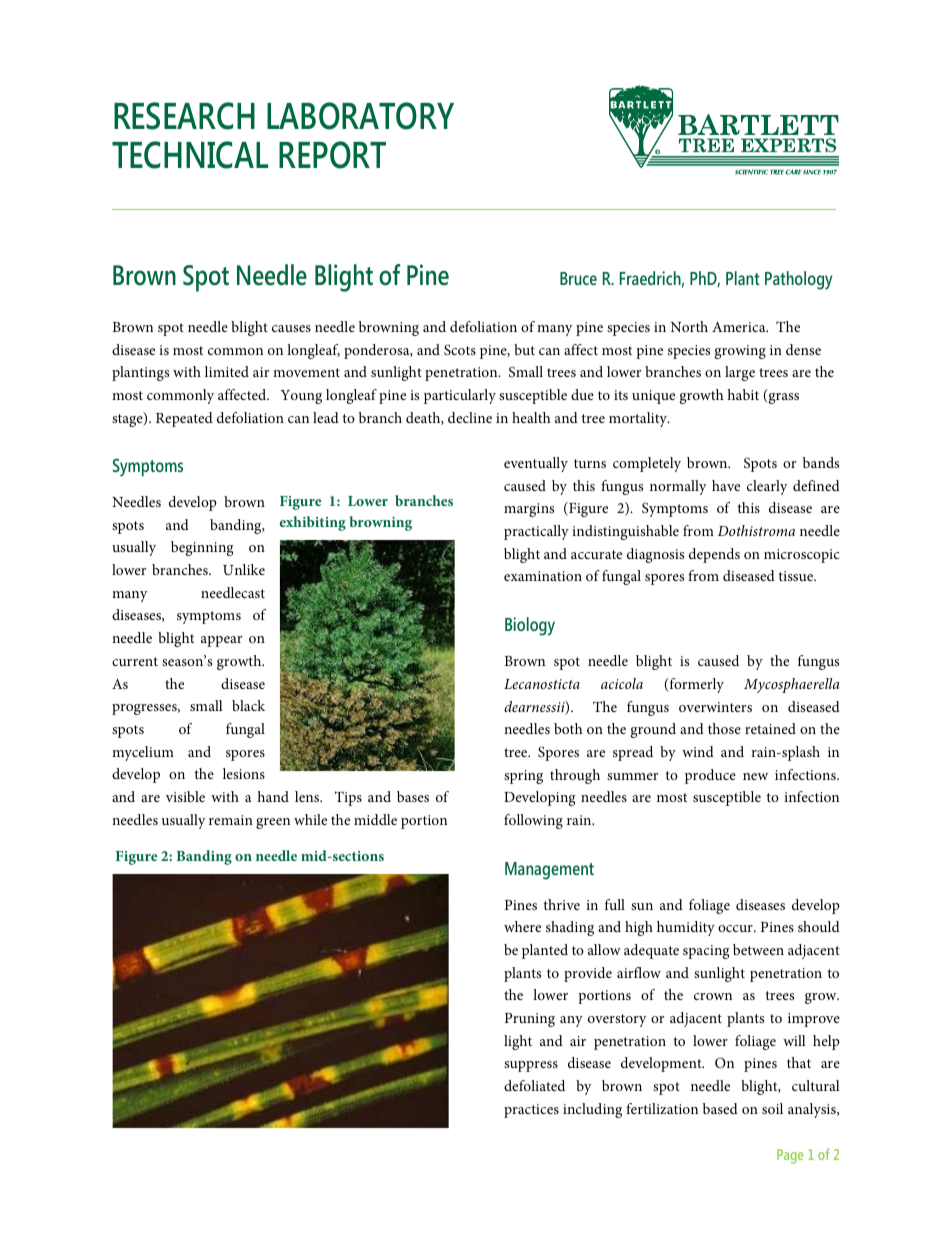 The height and width of the image is (1233, 952). I want to click on defoliated, so click(534, 1085).
